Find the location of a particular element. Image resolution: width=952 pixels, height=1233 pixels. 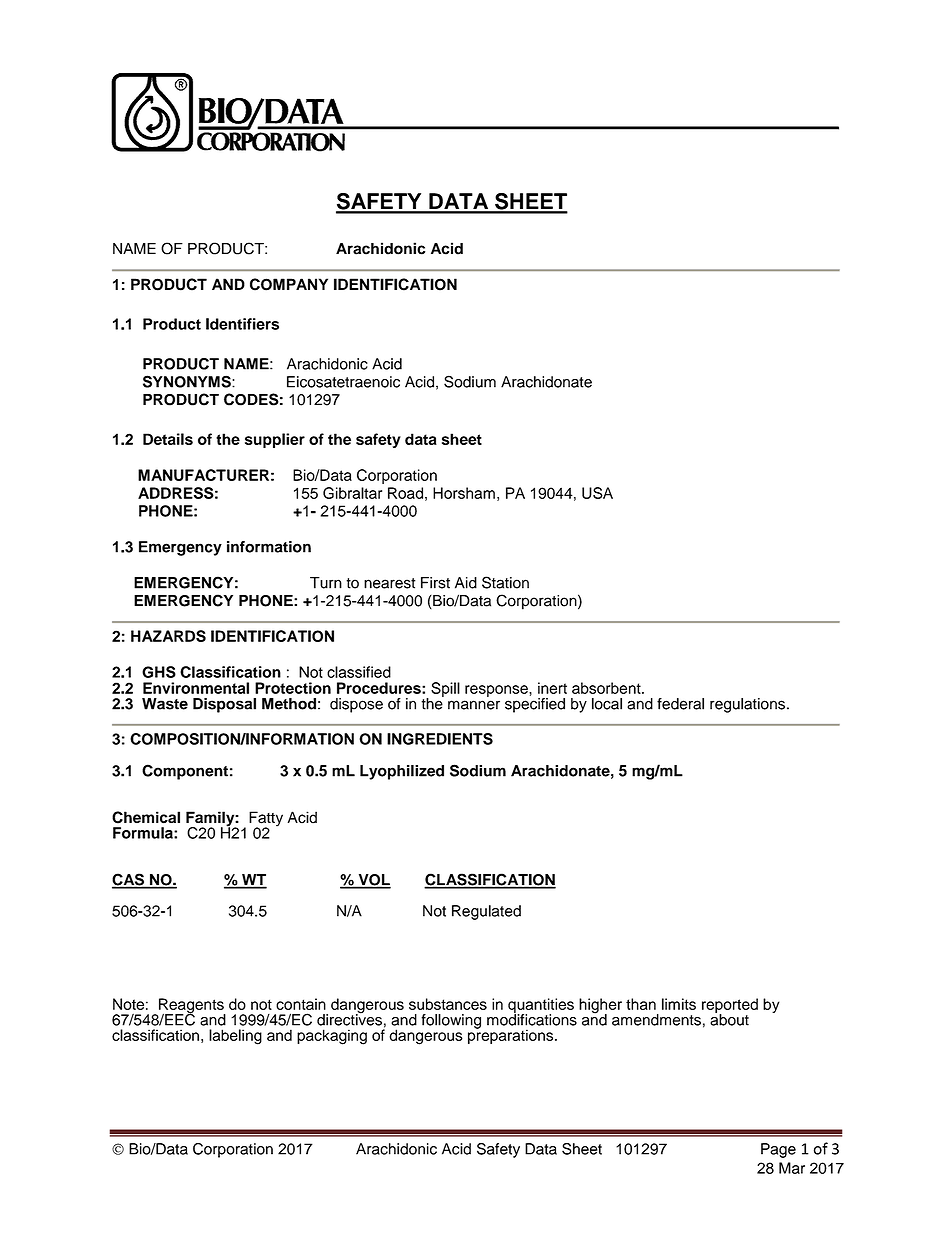

Identifiers is located at coordinates (242, 324).
